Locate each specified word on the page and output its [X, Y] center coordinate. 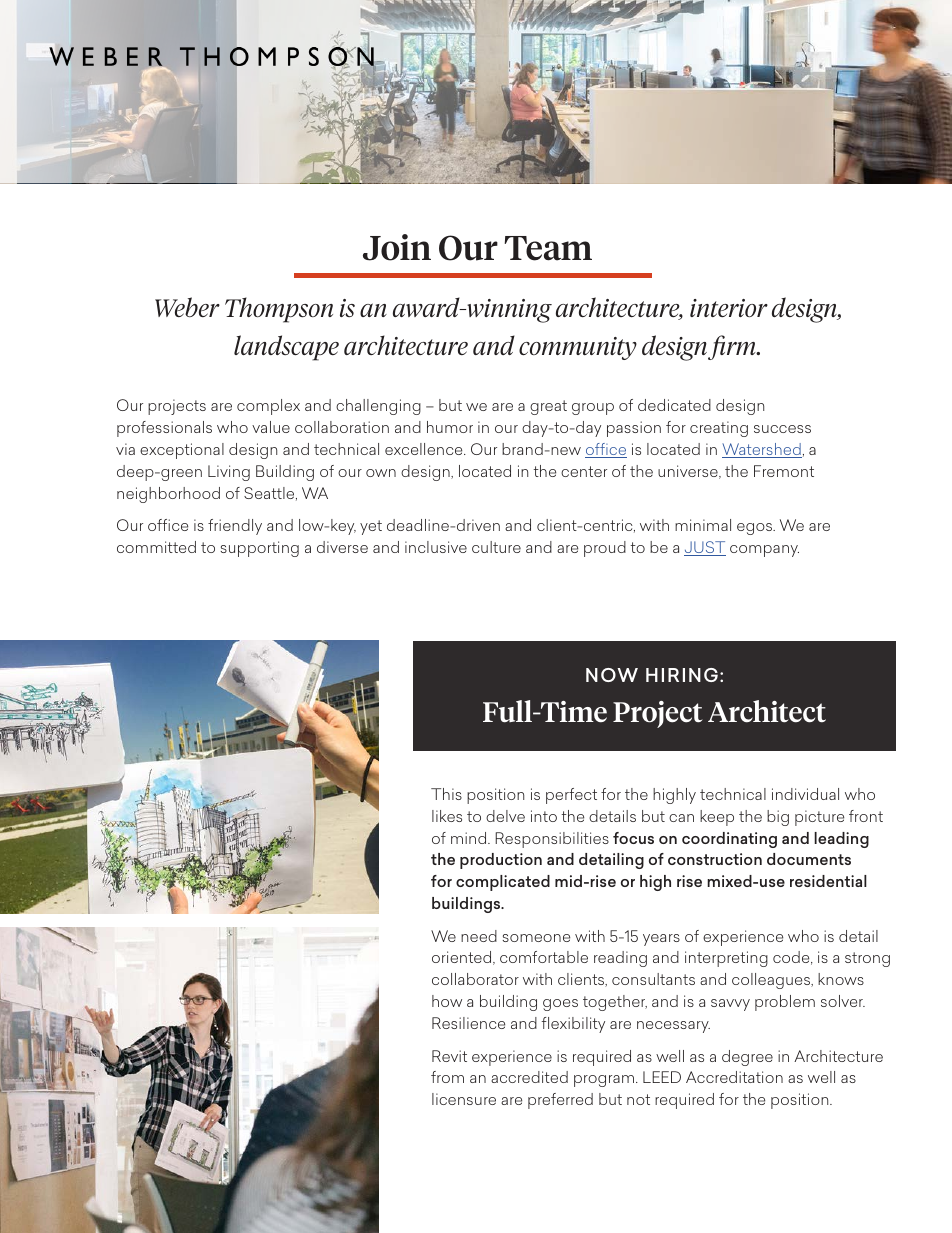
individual [805, 794]
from [447, 1077]
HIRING [682, 675]
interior [729, 308]
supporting [260, 549]
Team [548, 248]
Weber [187, 307]
